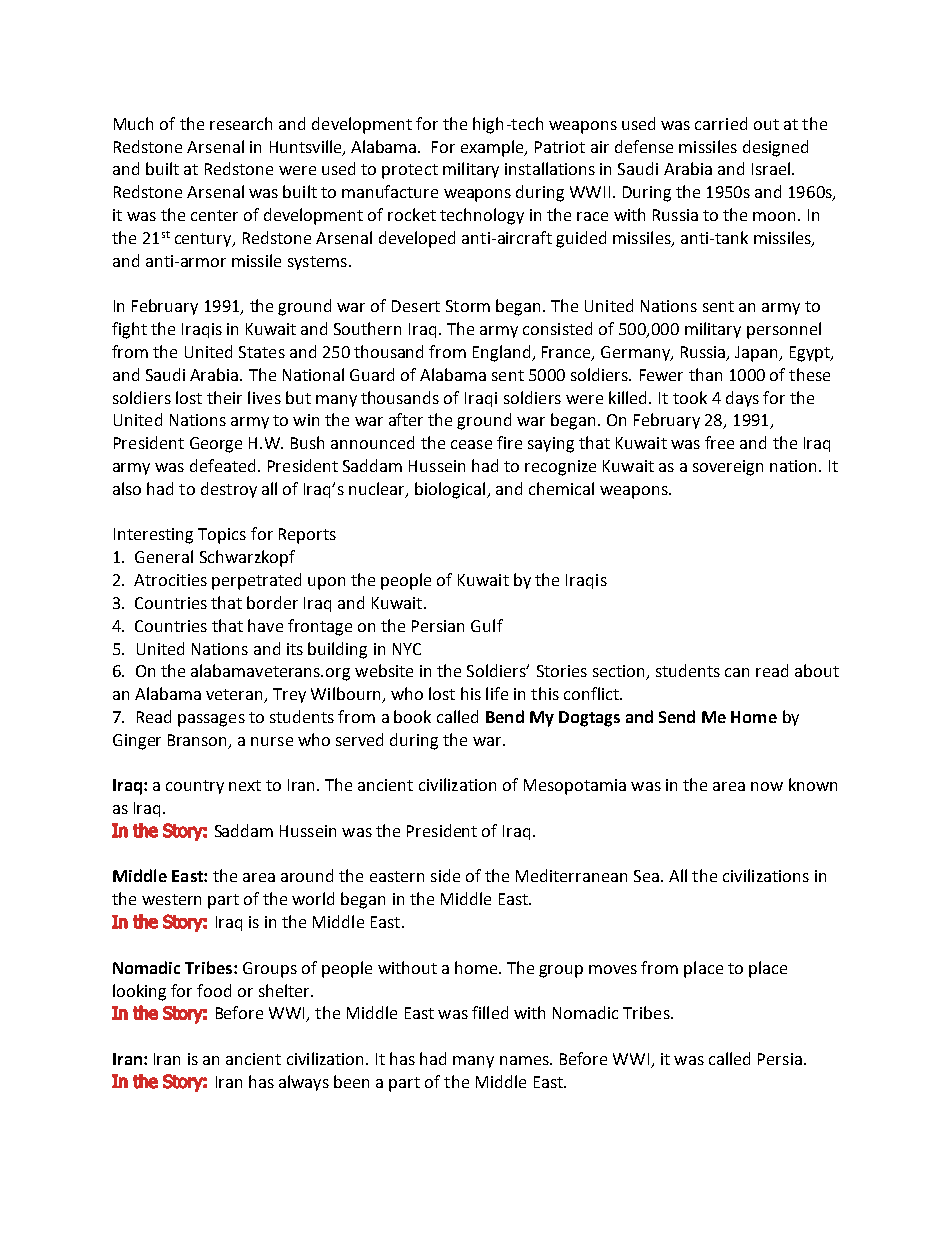 The image size is (952, 1233). What do you see at coordinates (813, 784) in the screenshot?
I see `known` at bounding box center [813, 784].
